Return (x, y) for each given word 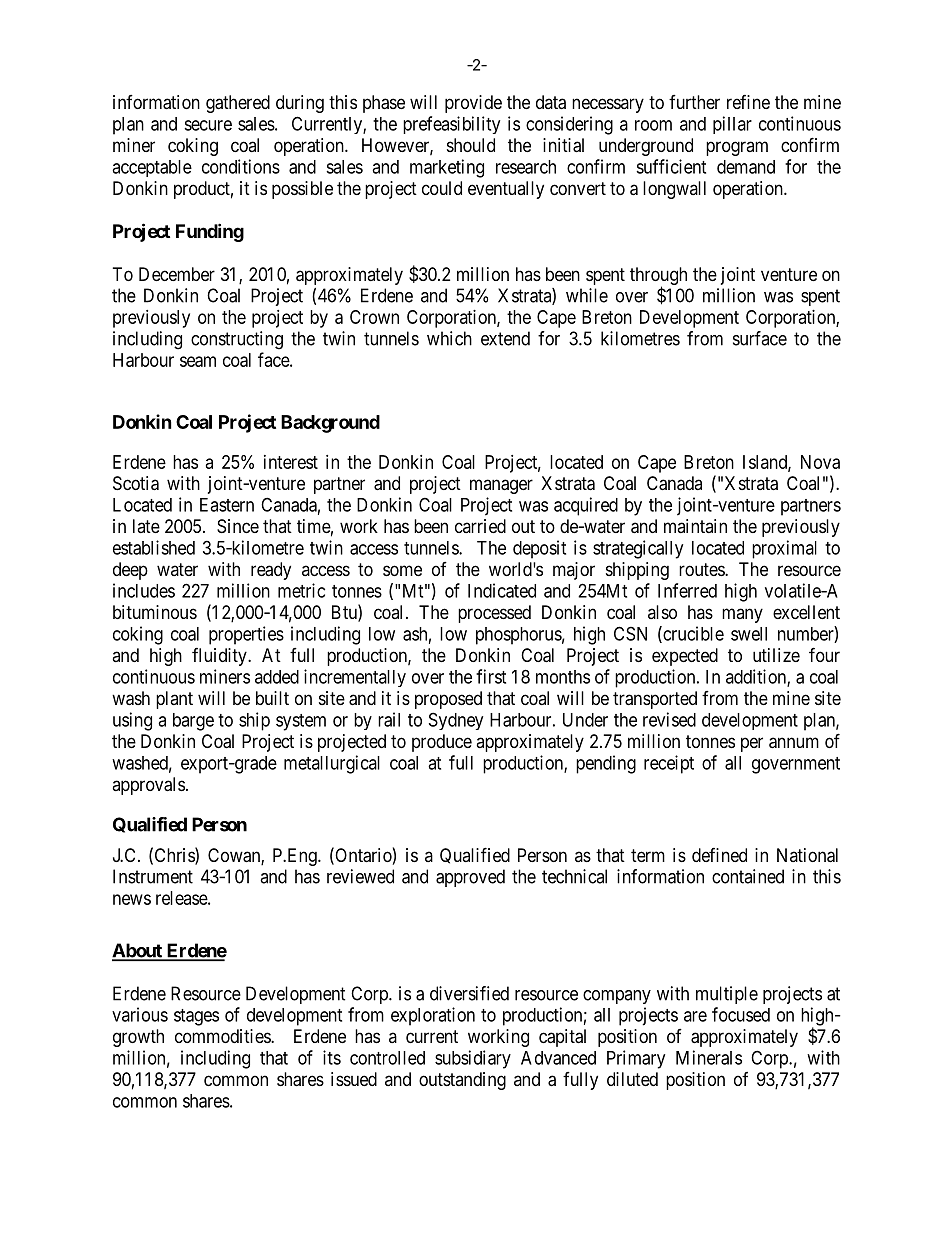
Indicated (502, 590)
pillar (732, 125)
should (471, 145)
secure (208, 125)
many (742, 615)
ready (271, 571)
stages (196, 1017)
